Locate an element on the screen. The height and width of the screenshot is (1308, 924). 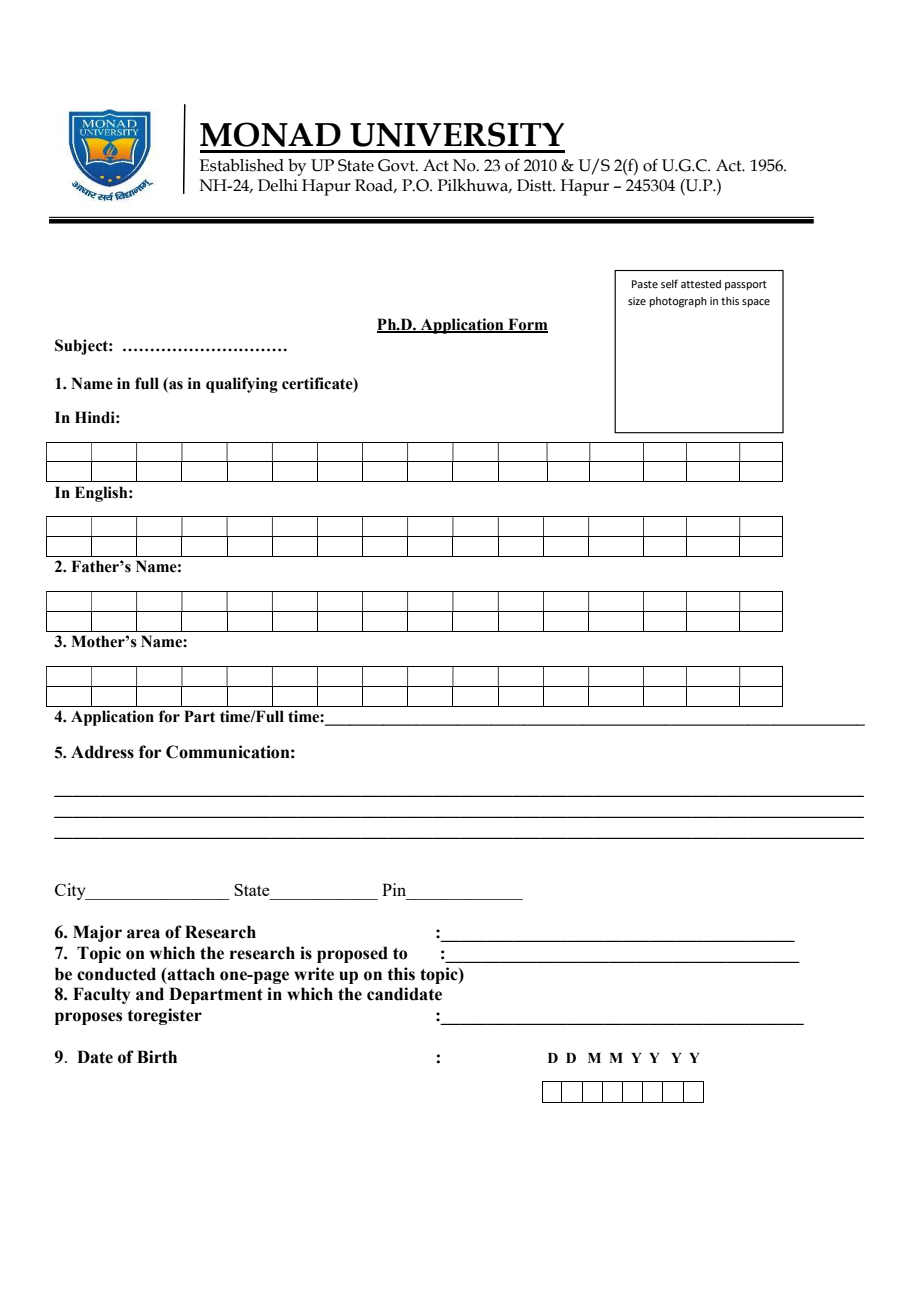
area is located at coordinates (143, 934).
